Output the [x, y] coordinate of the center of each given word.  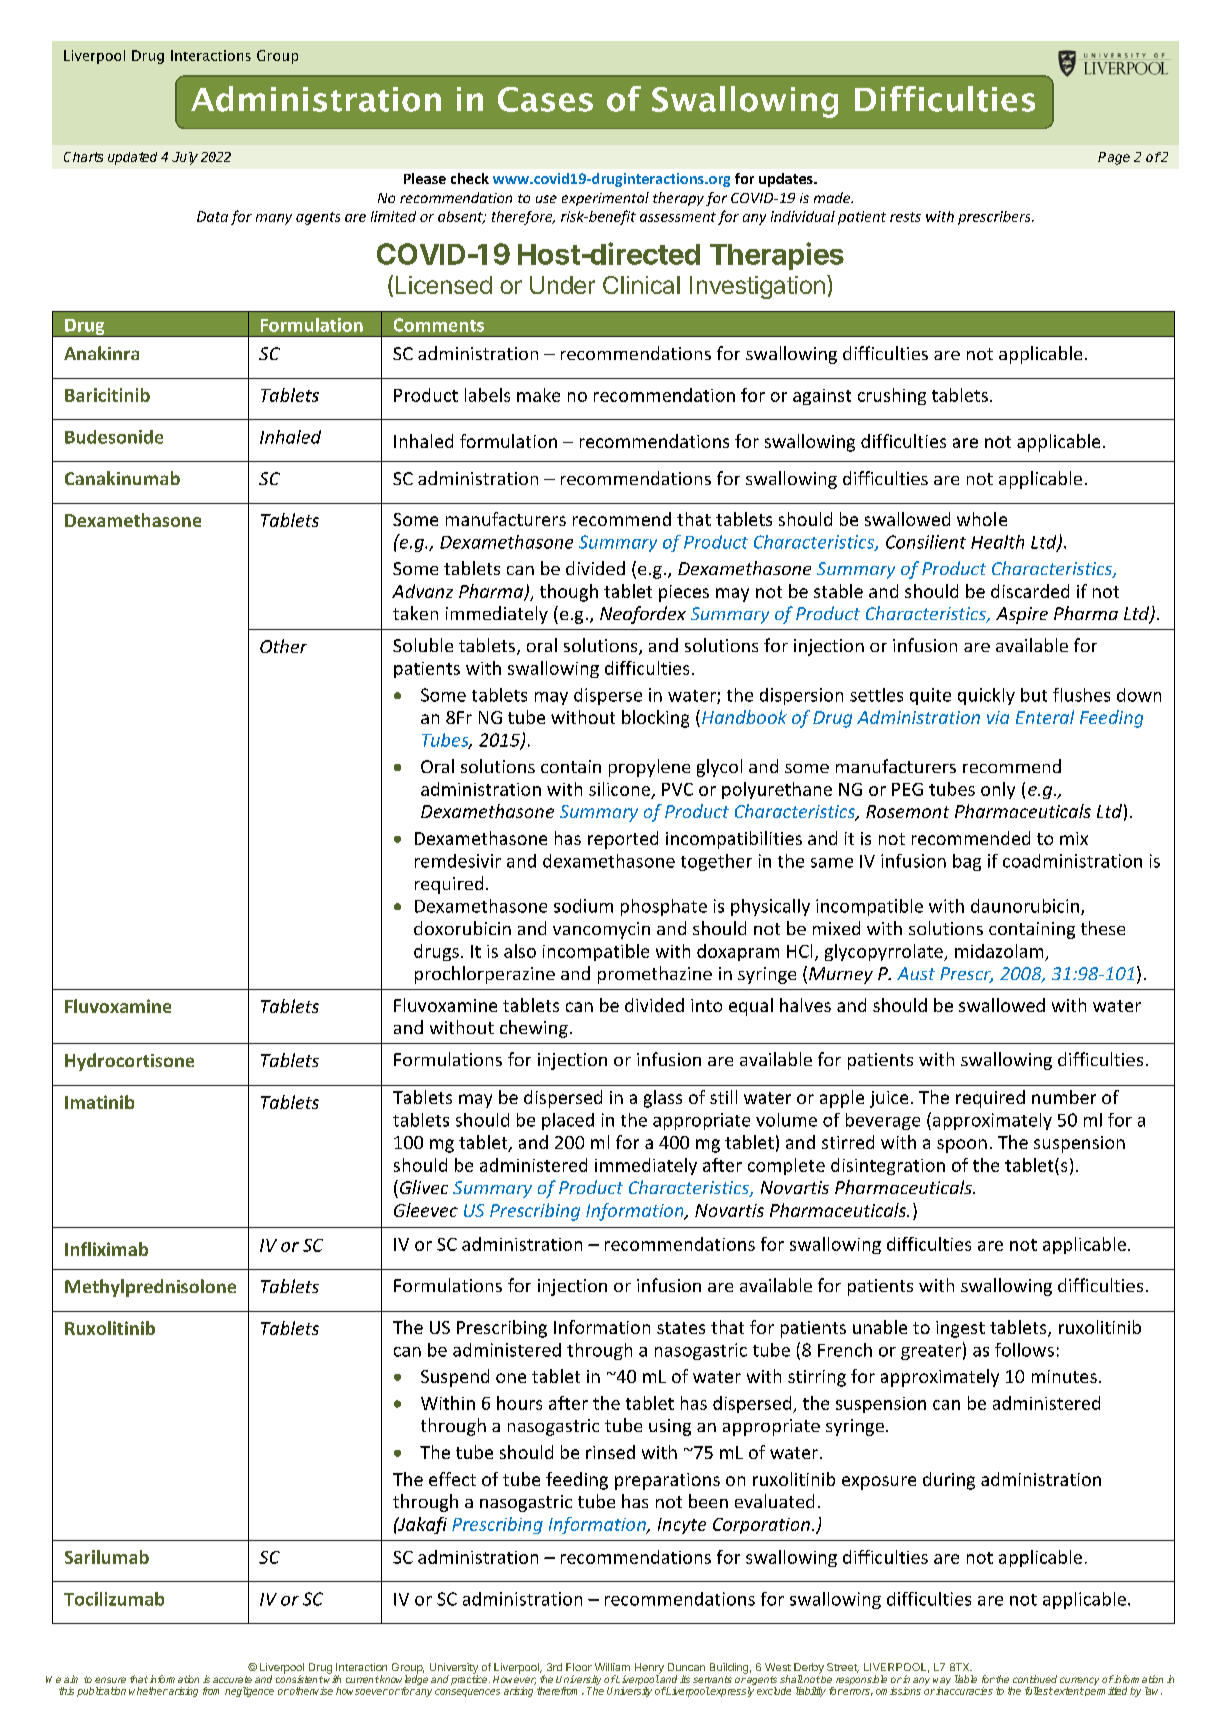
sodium [583, 906]
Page [1114, 158]
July [185, 158]
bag [967, 862]
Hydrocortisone [129, 1062]
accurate [232, 1679]
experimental [605, 199]
